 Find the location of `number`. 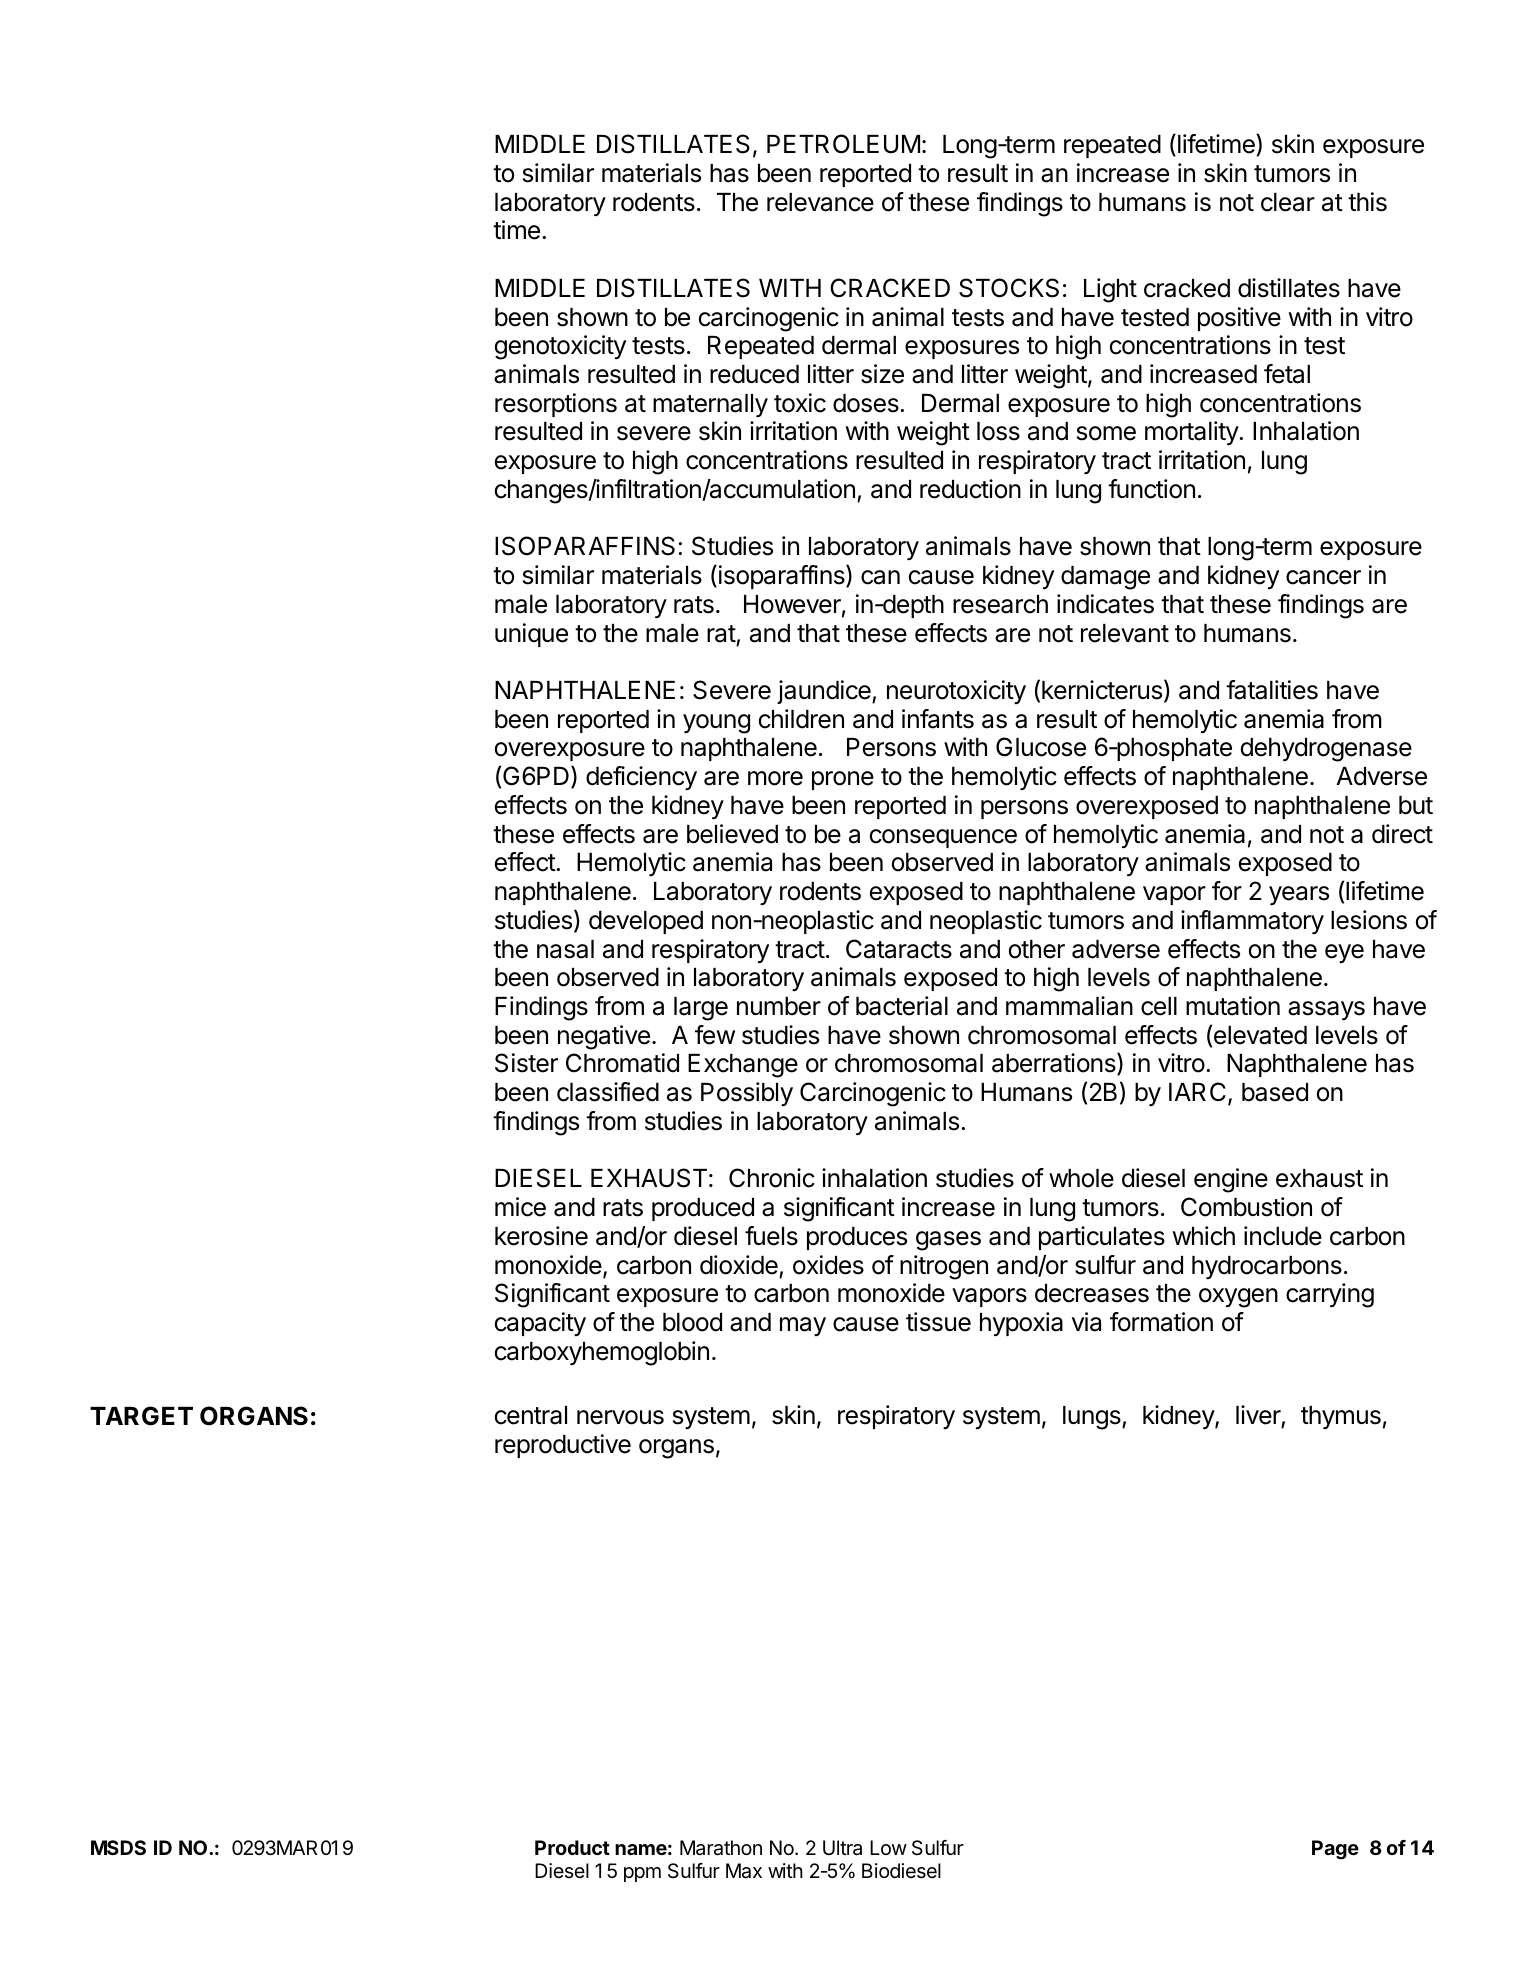

number is located at coordinates (779, 1006).
